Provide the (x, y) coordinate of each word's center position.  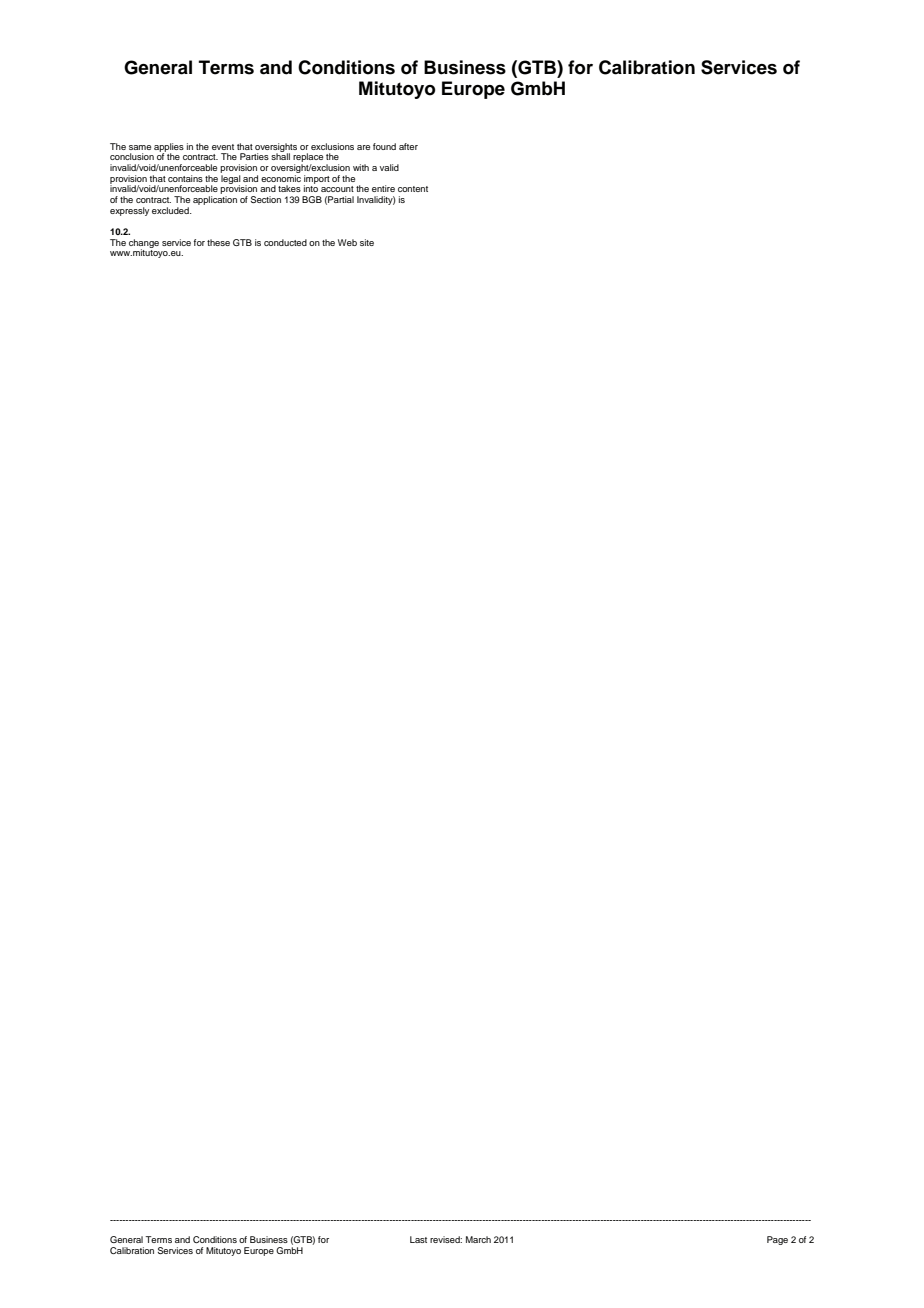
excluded (171, 210)
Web (347, 242)
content (413, 189)
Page (777, 1240)
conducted (285, 242)
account (337, 189)
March (478, 1239)
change (144, 244)
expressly (129, 211)
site (367, 242)
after (408, 146)
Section (266, 199)
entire (383, 188)
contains (185, 178)
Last (418, 1239)
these (218, 242)
